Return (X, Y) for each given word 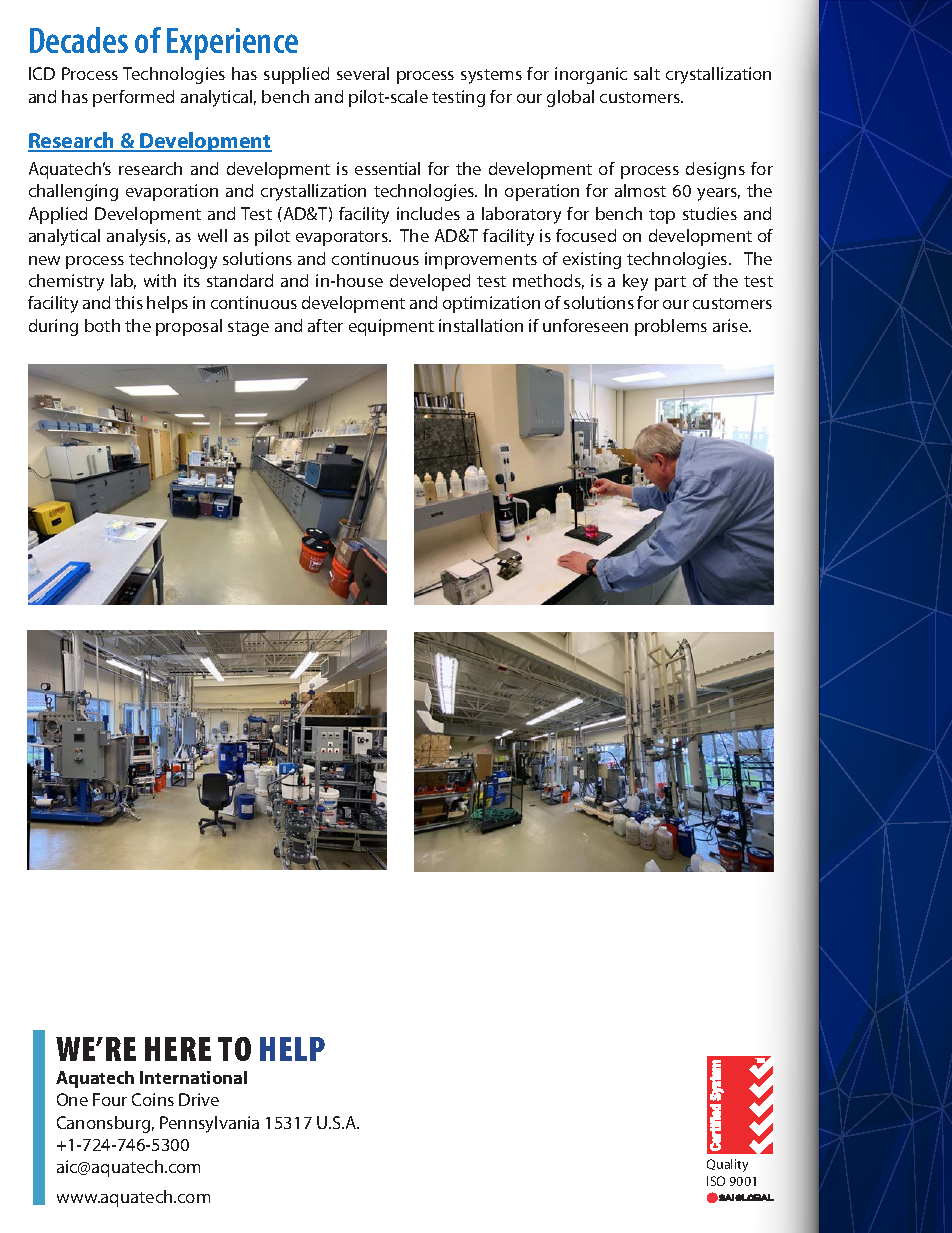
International (193, 1077)
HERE (178, 1049)
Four (110, 1099)
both (102, 325)
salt (647, 73)
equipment (391, 327)
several (363, 73)
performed (133, 98)
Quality (727, 1165)
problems (671, 327)
